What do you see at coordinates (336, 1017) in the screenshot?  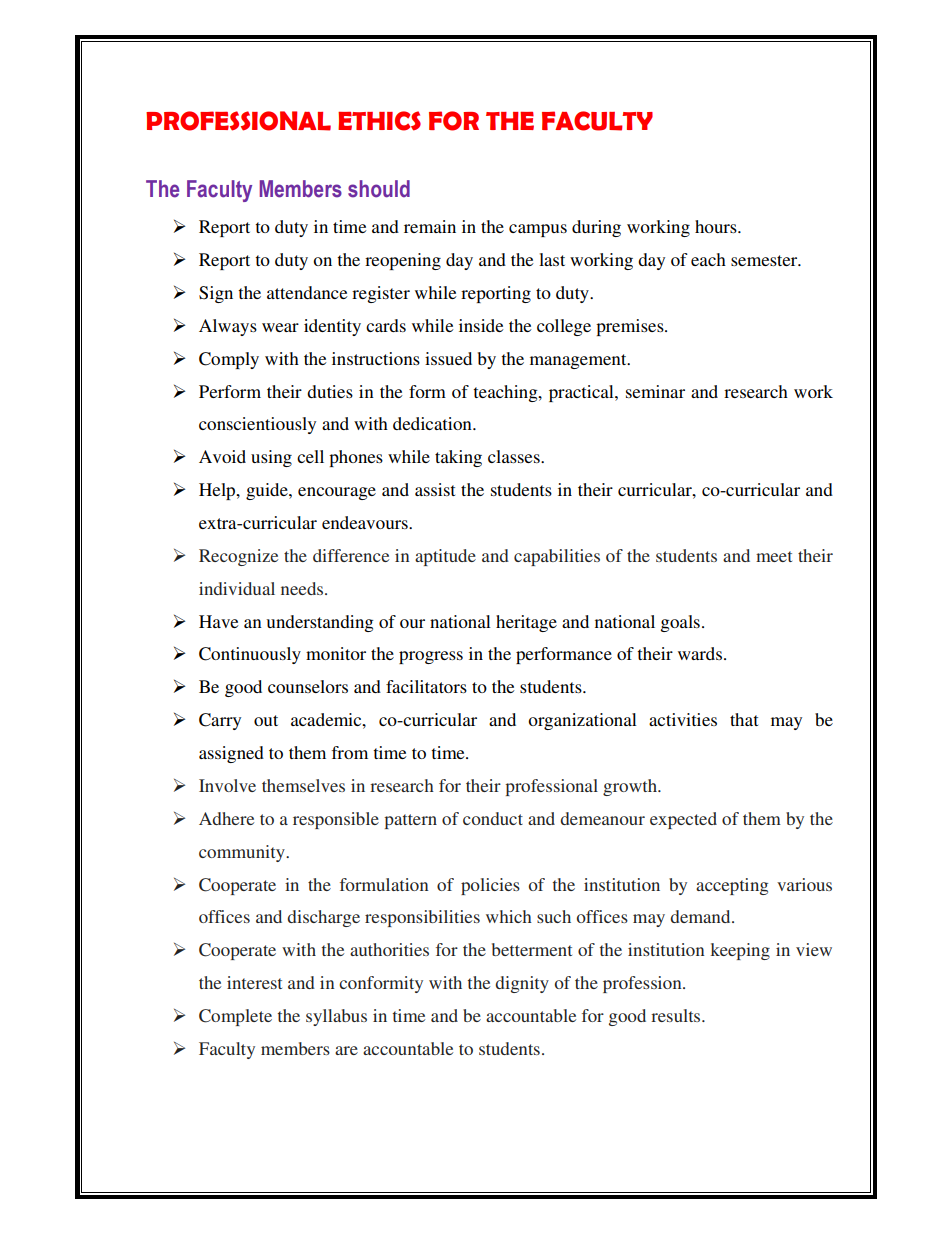 I see `syllabus` at bounding box center [336, 1017].
